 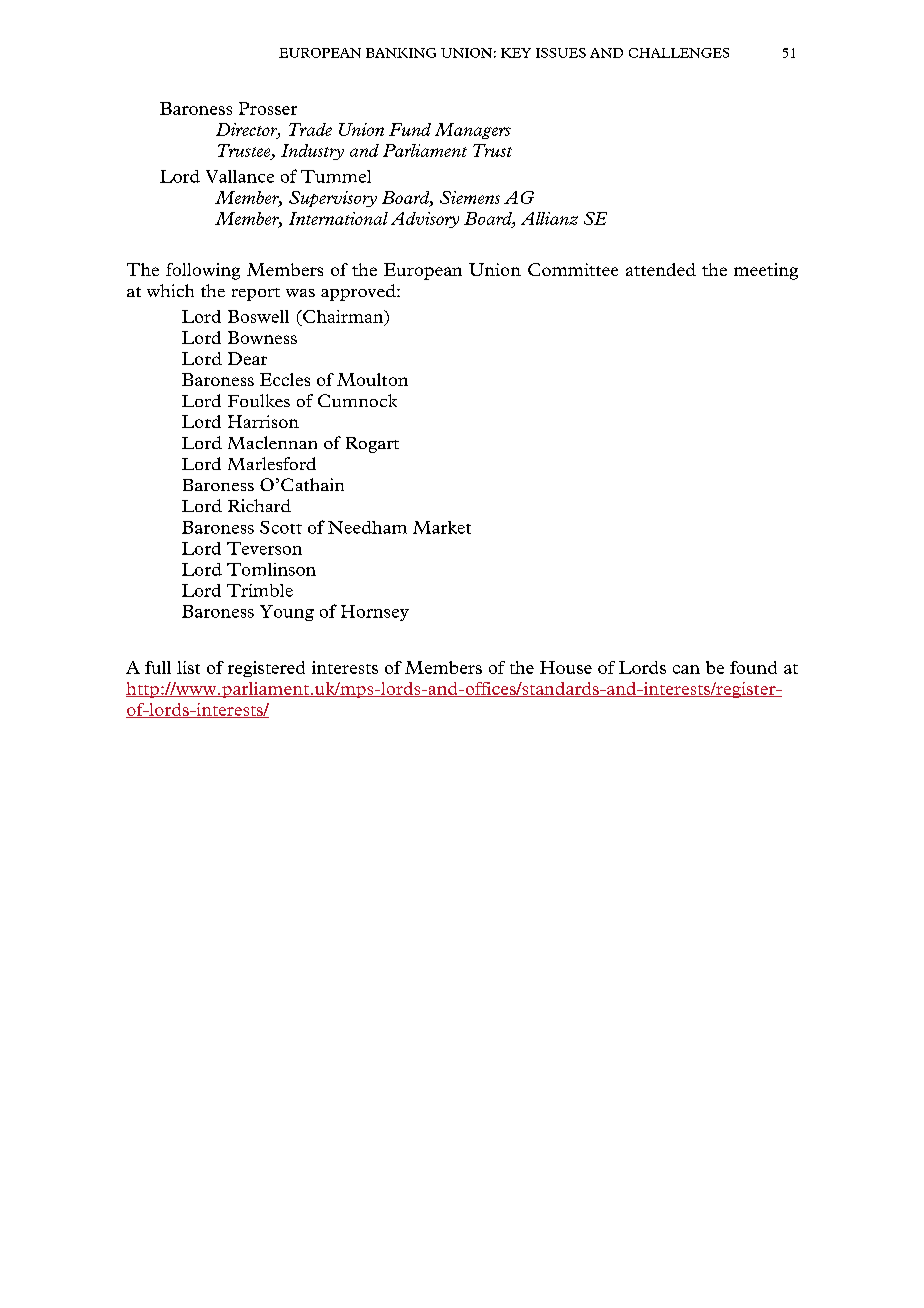 I want to click on list, so click(x=188, y=667).
